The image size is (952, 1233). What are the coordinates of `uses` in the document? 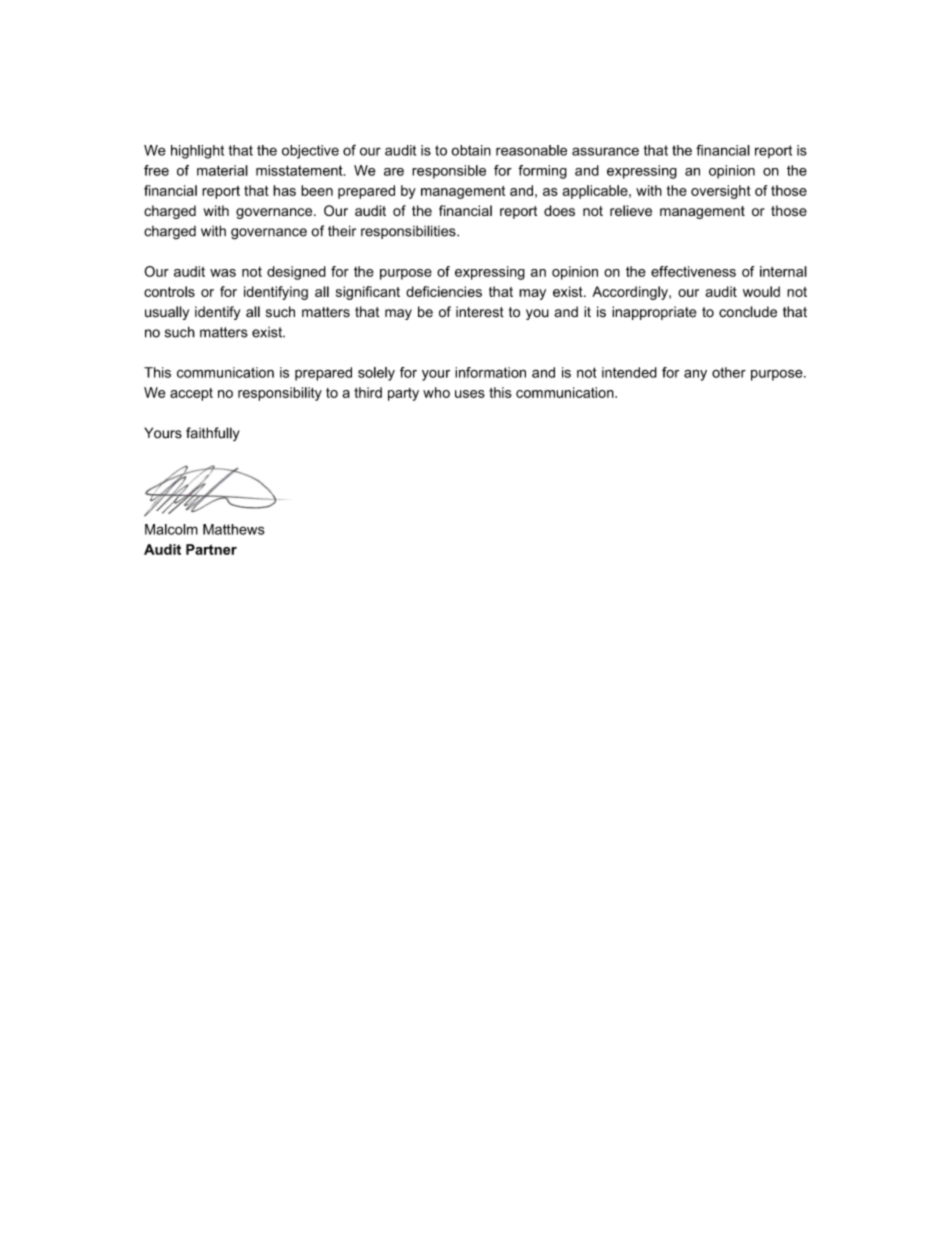 It's located at (470, 394).
